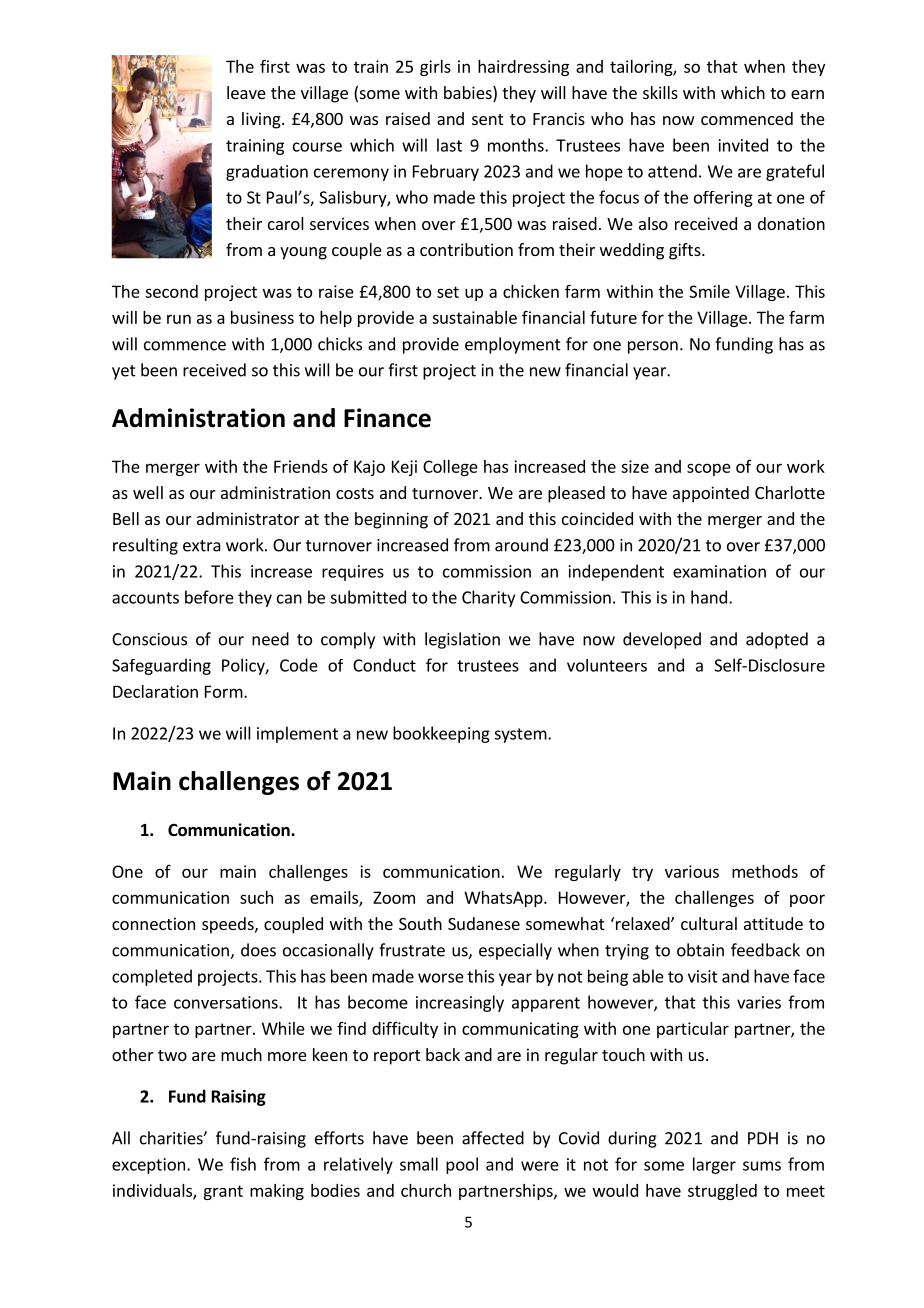  I want to click on various, so click(692, 871).
